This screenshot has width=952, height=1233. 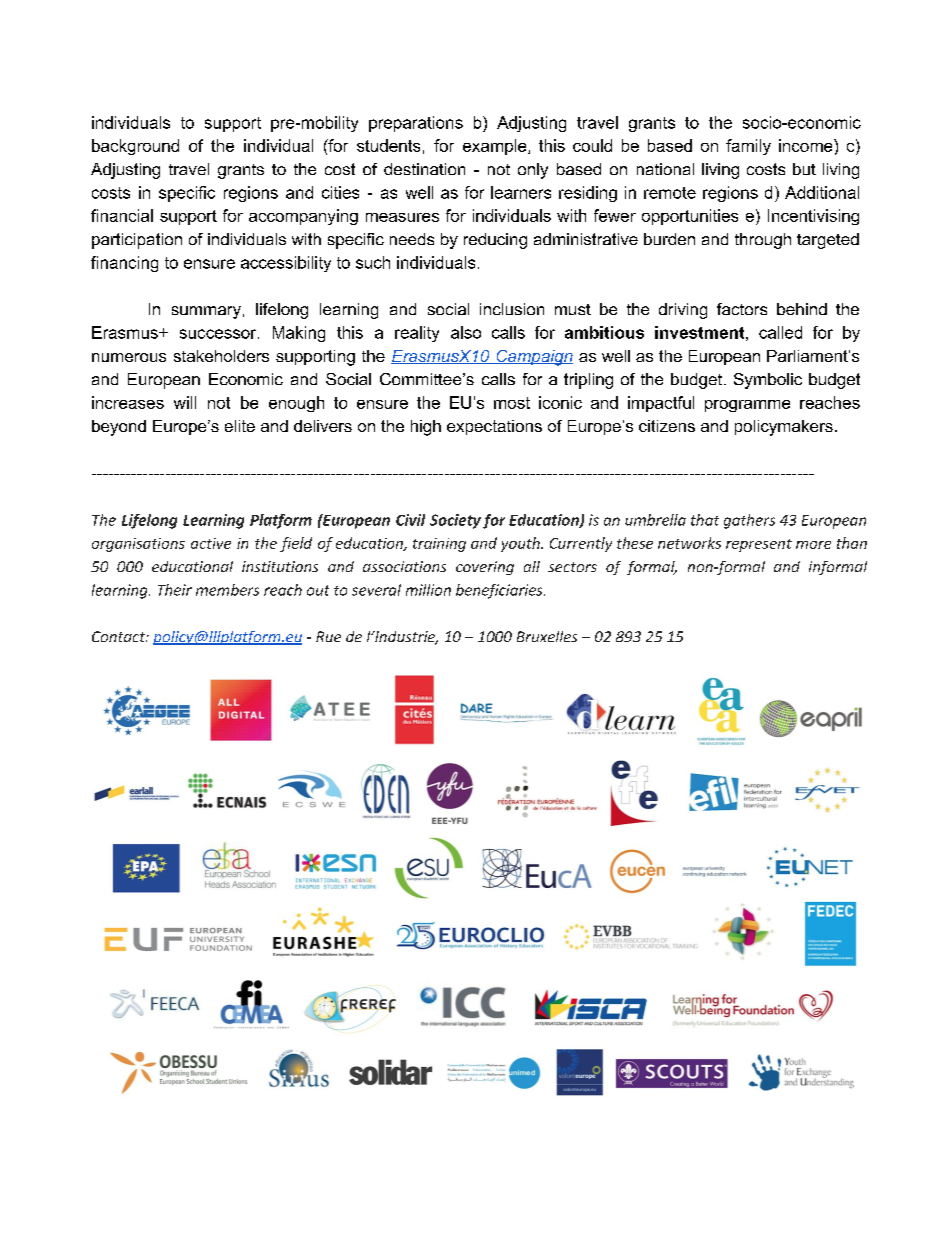 What do you see at coordinates (512, 403) in the screenshot?
I see `most` at bounding box center [512, 403].
